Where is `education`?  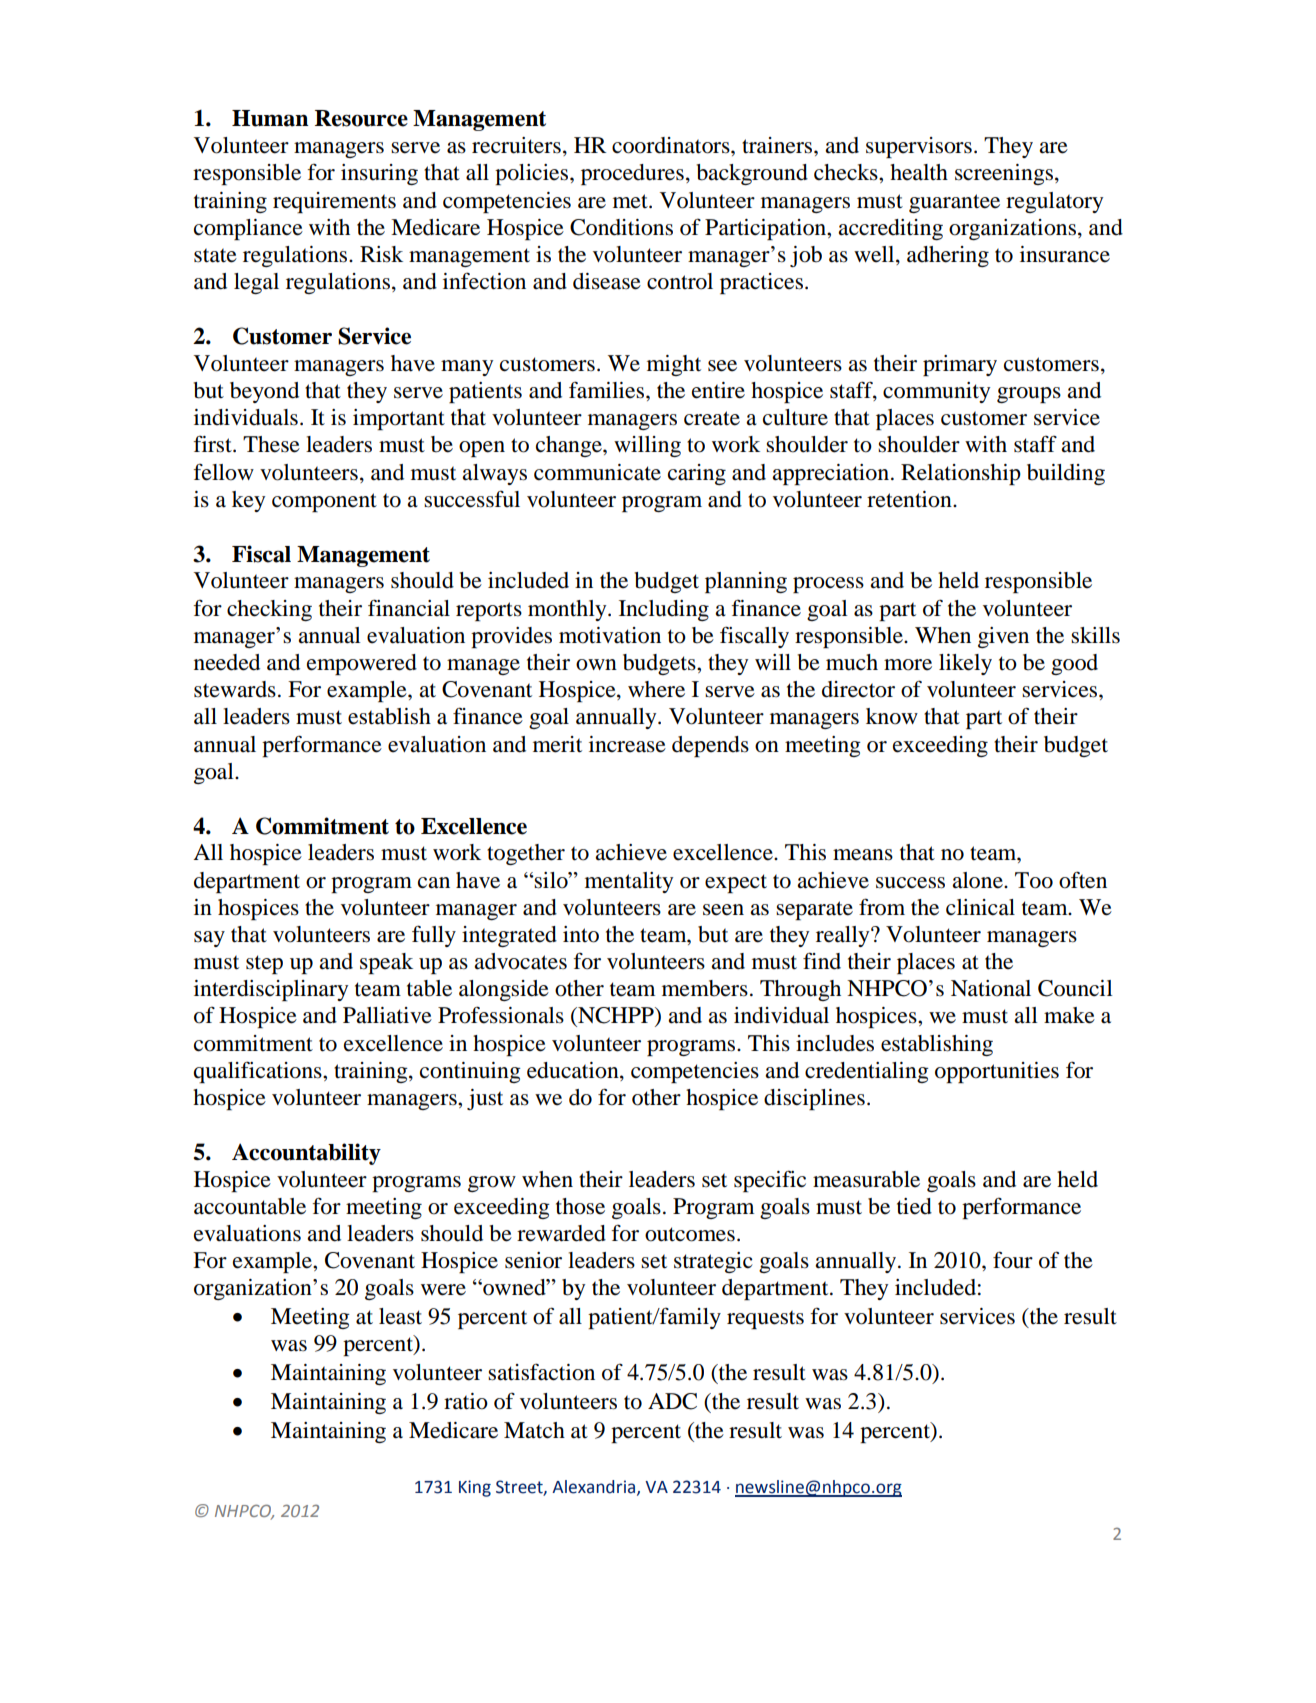
education is located at coordinates (574, 1071).
